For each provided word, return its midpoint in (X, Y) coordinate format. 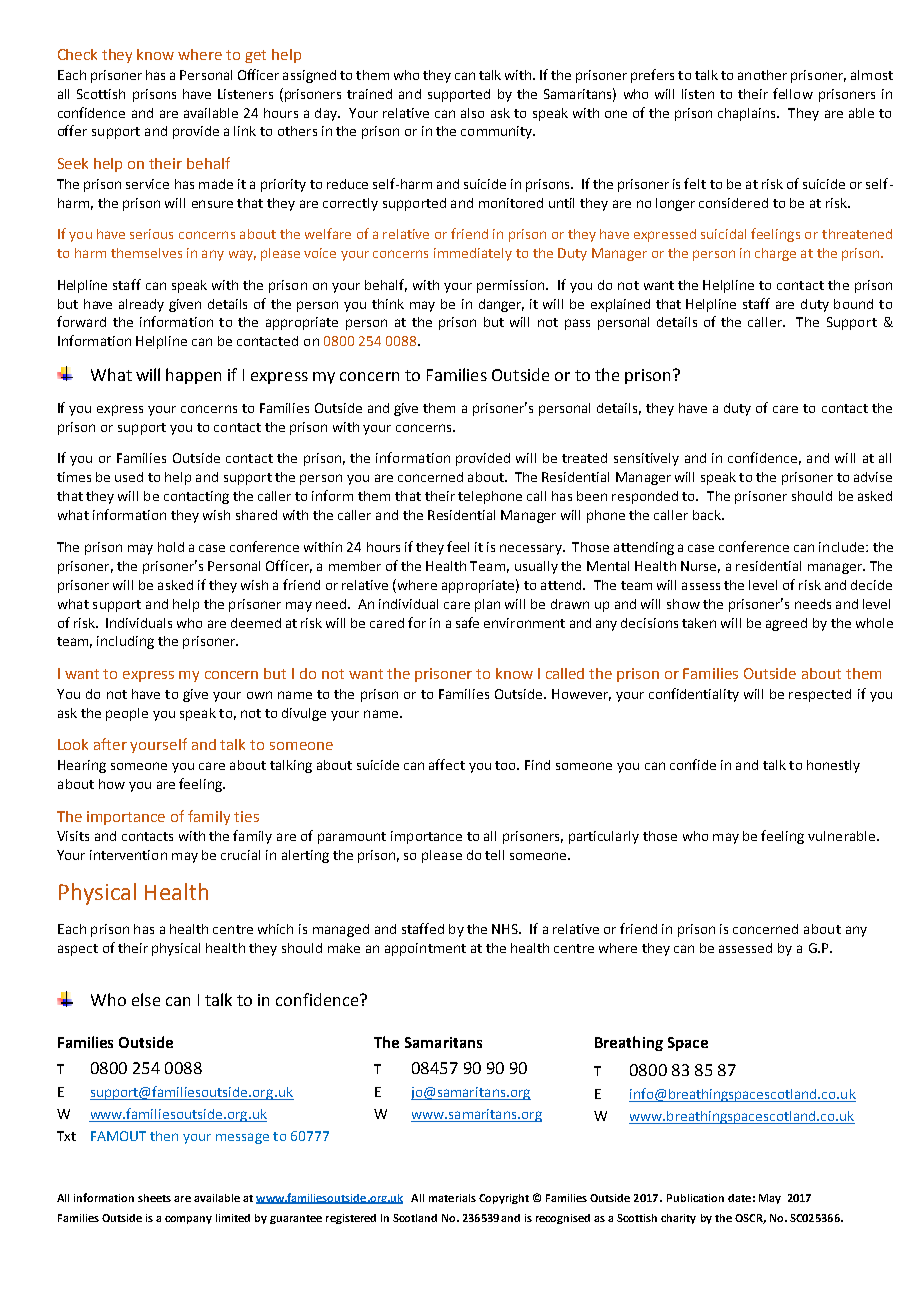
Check (77, 54)
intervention (128, 855)
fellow (793, 93)
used (129, 477)
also (472, 113)
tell (494, 855)
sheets (154, 1198)
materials (452, 1198)
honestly (833, 766)
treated (584, 458)
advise (873, 477)
